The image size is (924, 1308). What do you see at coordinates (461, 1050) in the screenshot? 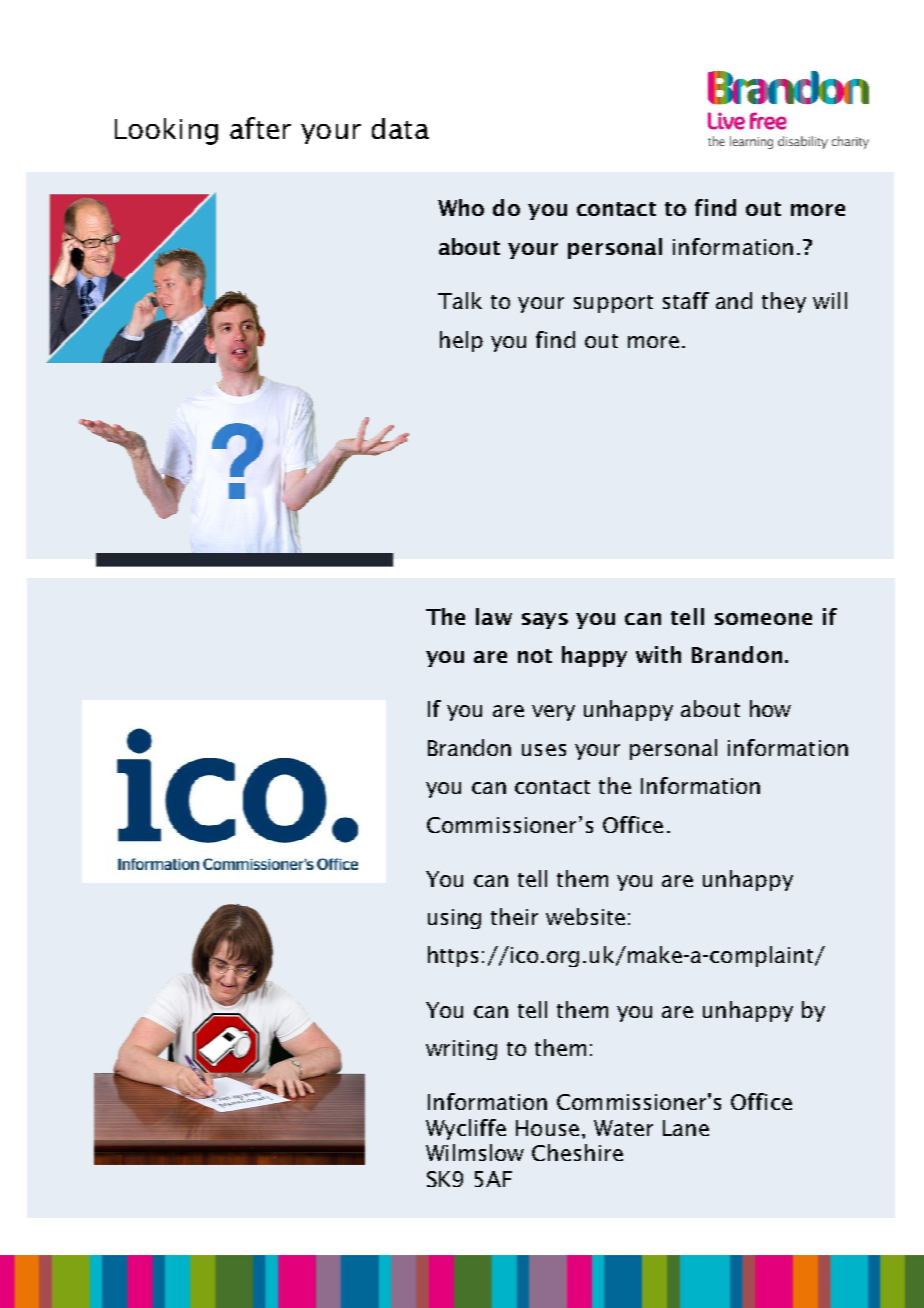
I see `writing` at bounding box center [461, 1050].
